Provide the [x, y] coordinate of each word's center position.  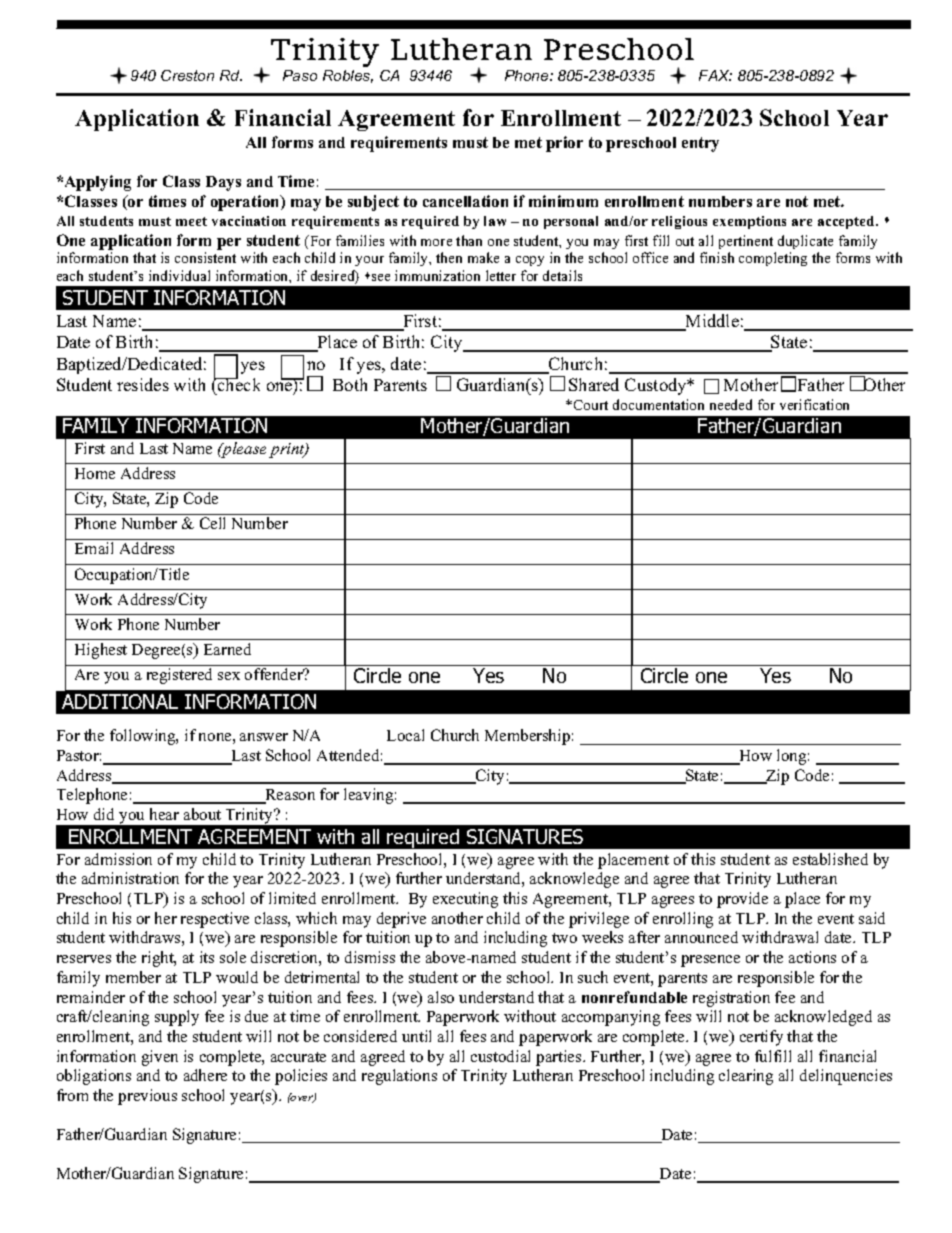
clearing [746, 1077]
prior [564, 144]
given [160, 1058]
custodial [500, 1056]
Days [223, 183]
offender [275, 674]
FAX [715, 75]
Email [94, 548]
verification [814, 404]
